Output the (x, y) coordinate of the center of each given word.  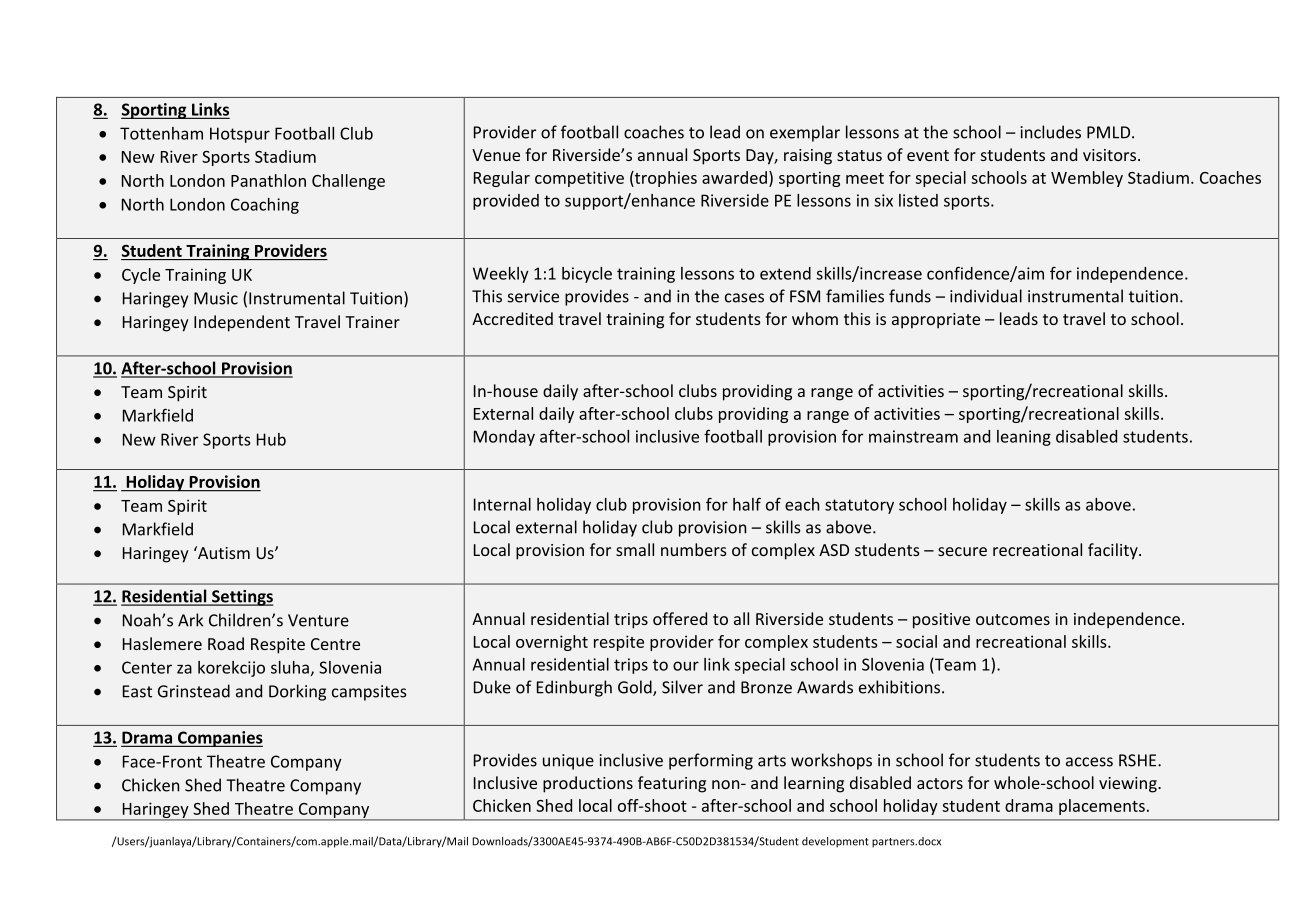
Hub (271, 439)
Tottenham (161, 133)
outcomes (1013, 619)
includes (1051, 132)
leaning (1024, 438)
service (533, 296)
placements (1102, 807)
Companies (219, 739)
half (747, 504)
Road (226, 643)
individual (986, 296)
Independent (242, 323)
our (686, 666)
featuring (672, 784)
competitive (579, 179)
